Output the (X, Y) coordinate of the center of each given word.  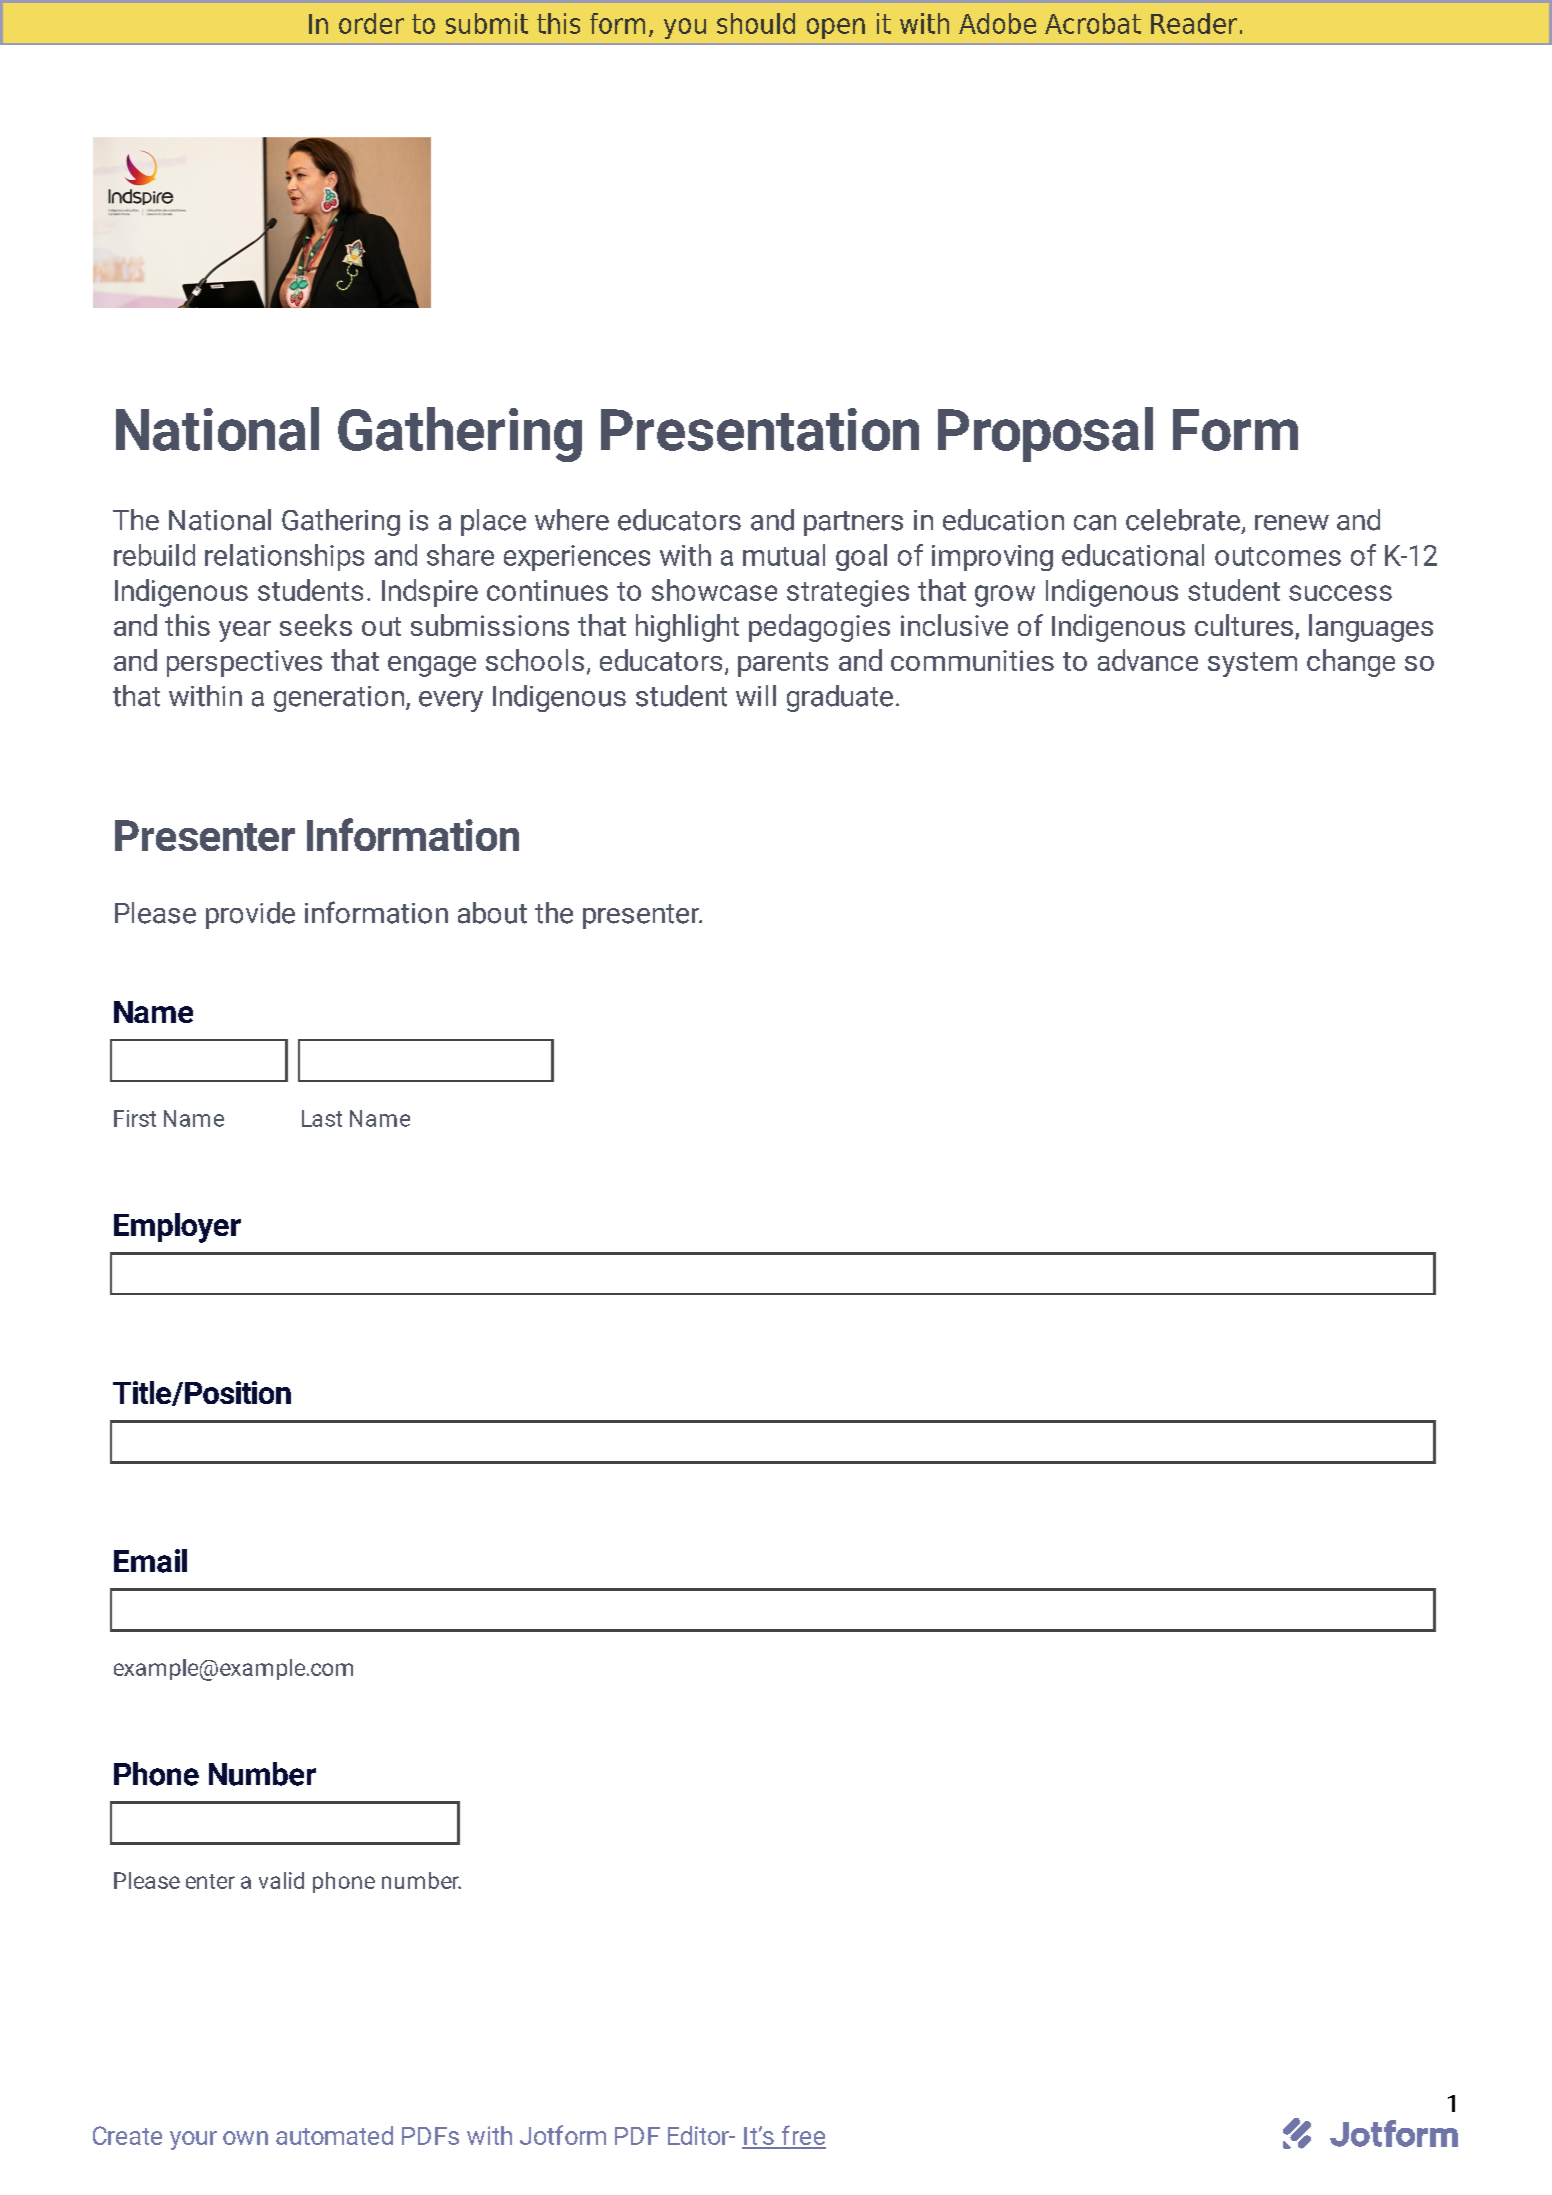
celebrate (1183, 520)
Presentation (760, 429)
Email (150, 1561)
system (1252, 664)
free (802, 2136)
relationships (284, 557)
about (492, 913)
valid (281, 1880)
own (245, 2138)
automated (334, 2135)
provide (250, 915)
